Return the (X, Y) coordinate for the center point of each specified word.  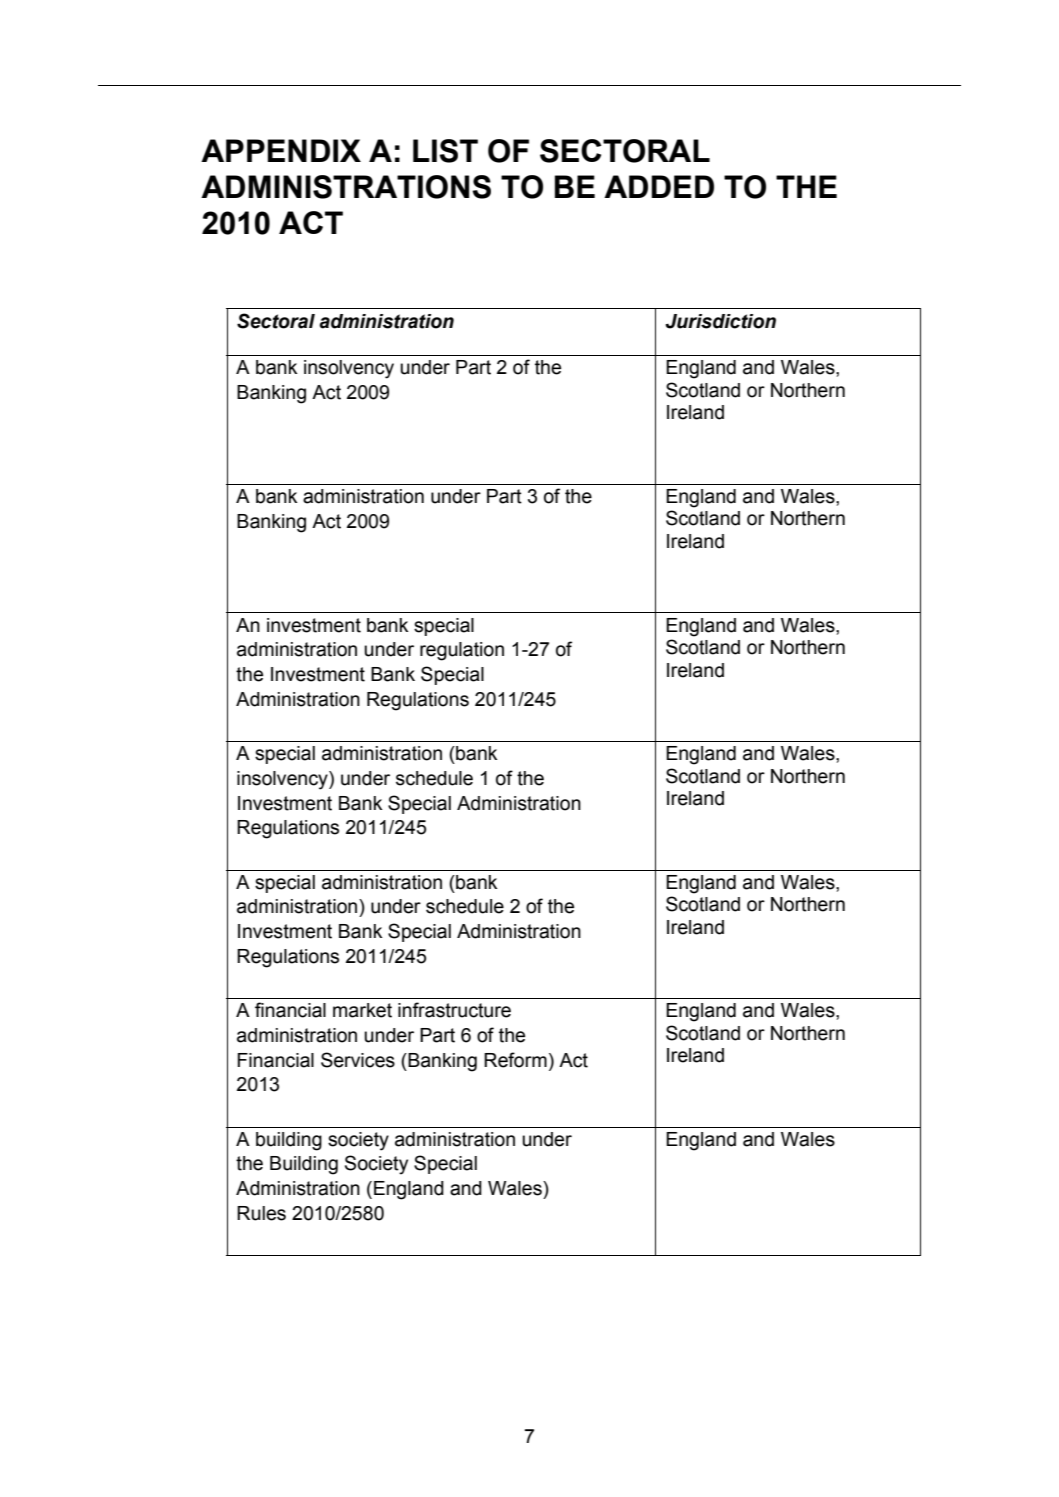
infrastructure (454, 1010)
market (362, 1010)
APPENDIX (281, 150)
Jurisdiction (720, 321)
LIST (445, 151)
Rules (261, 1213)
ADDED (659, 186)
